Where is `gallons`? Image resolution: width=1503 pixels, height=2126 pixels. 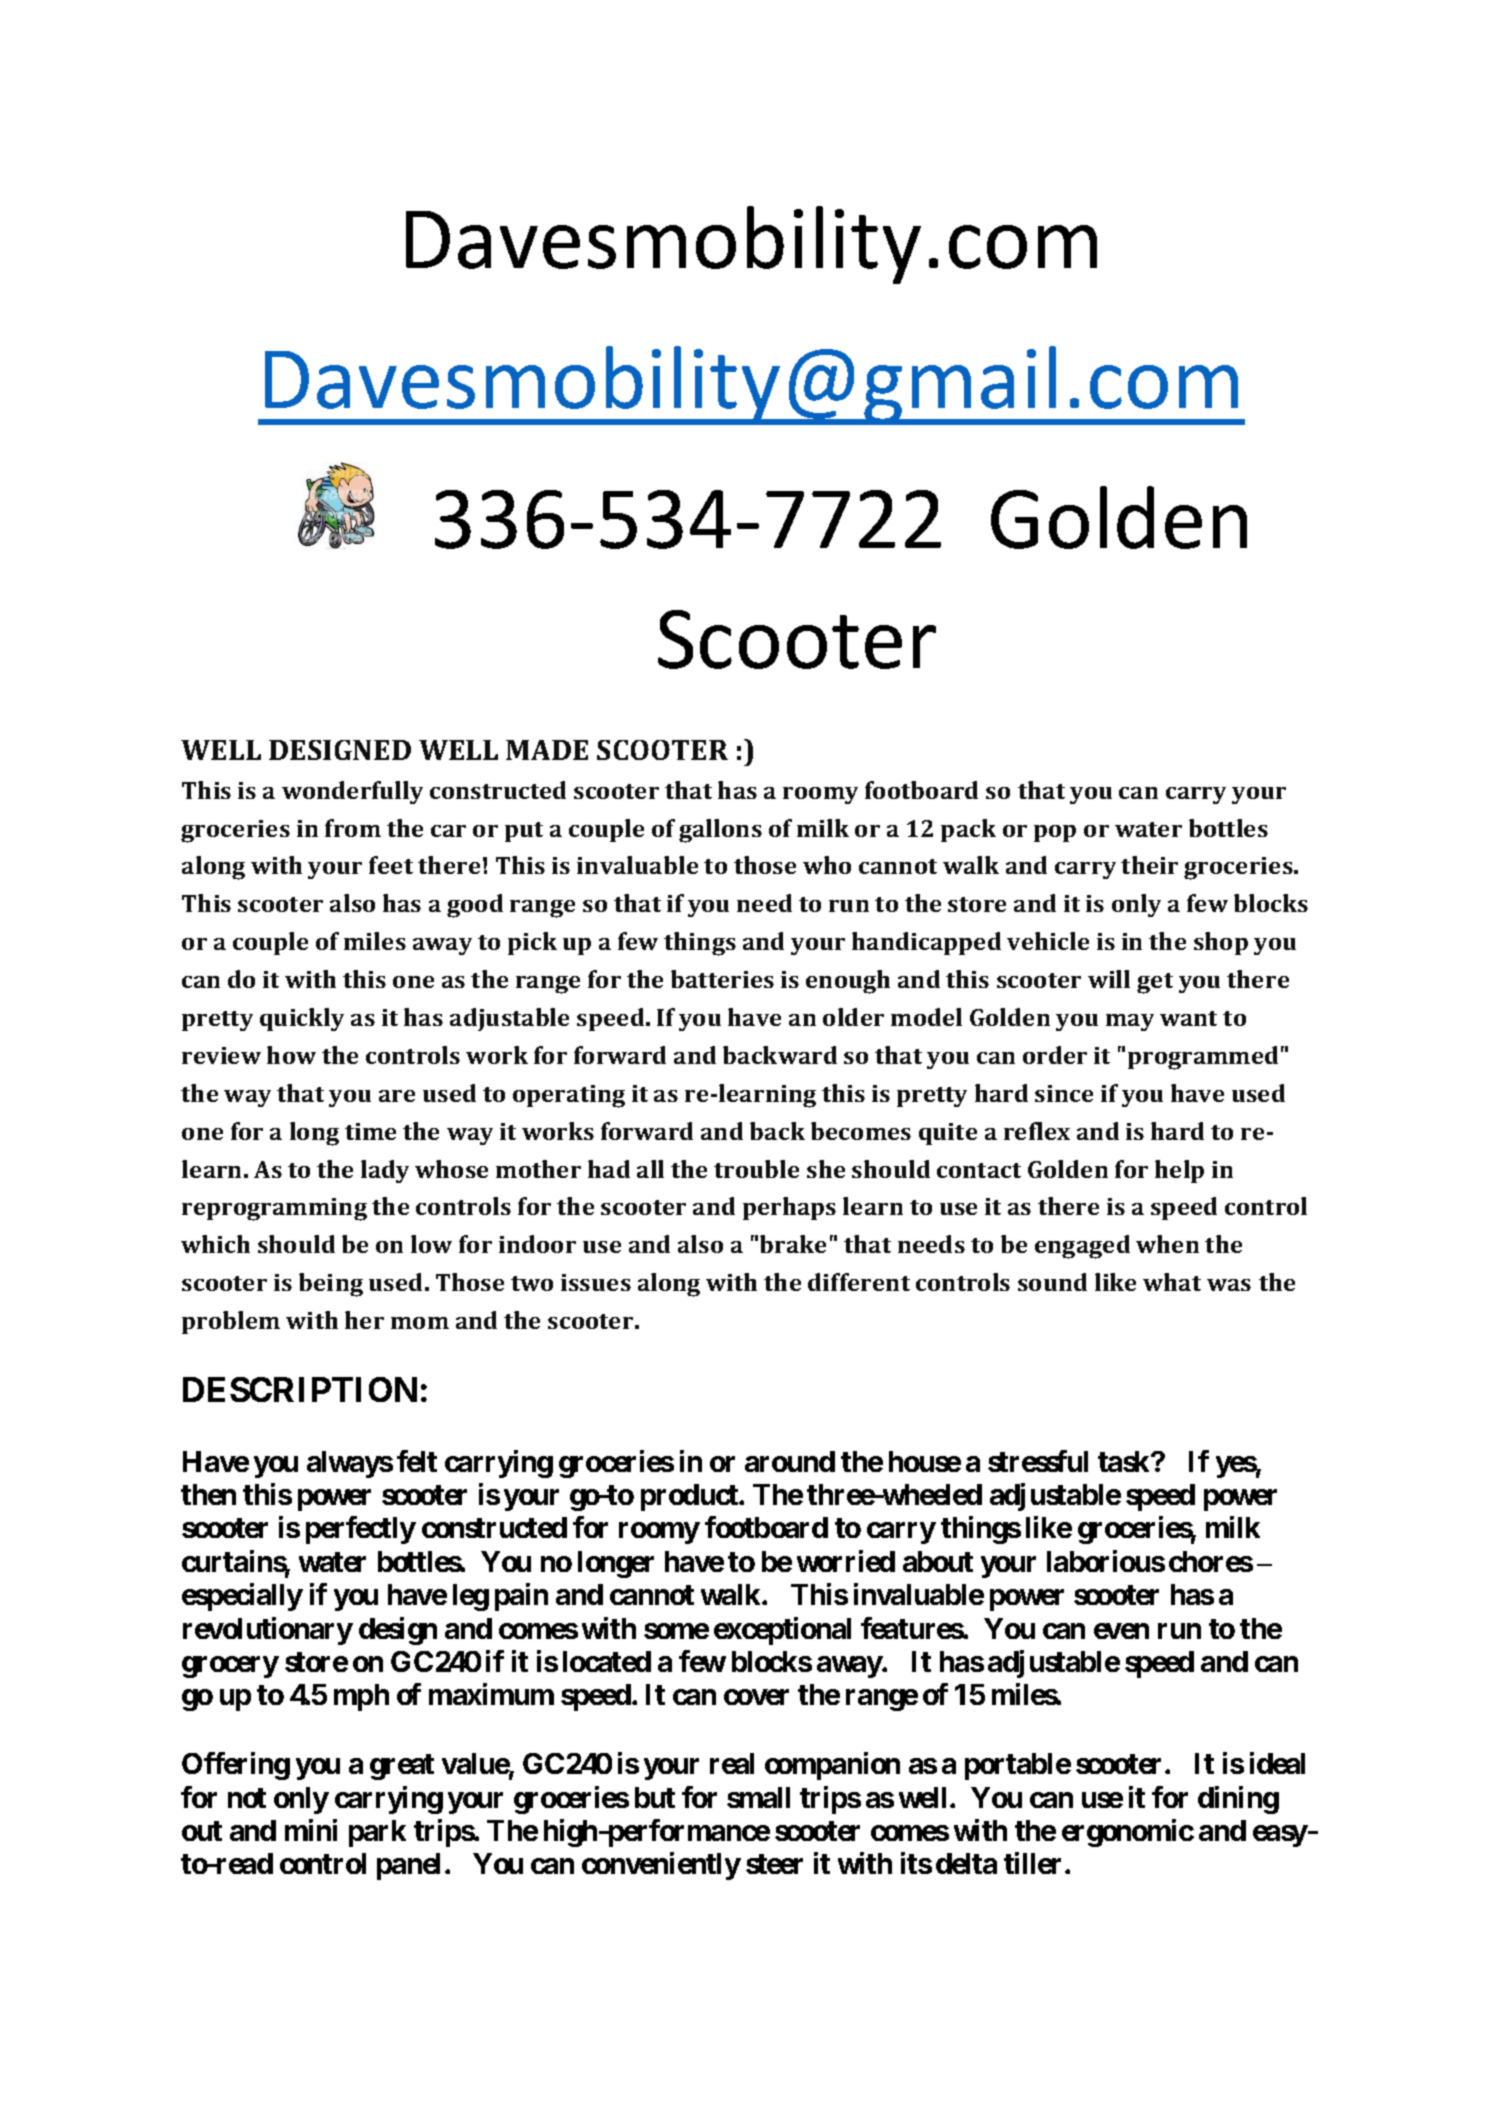 gallons is located at coordinates (720, 831).
